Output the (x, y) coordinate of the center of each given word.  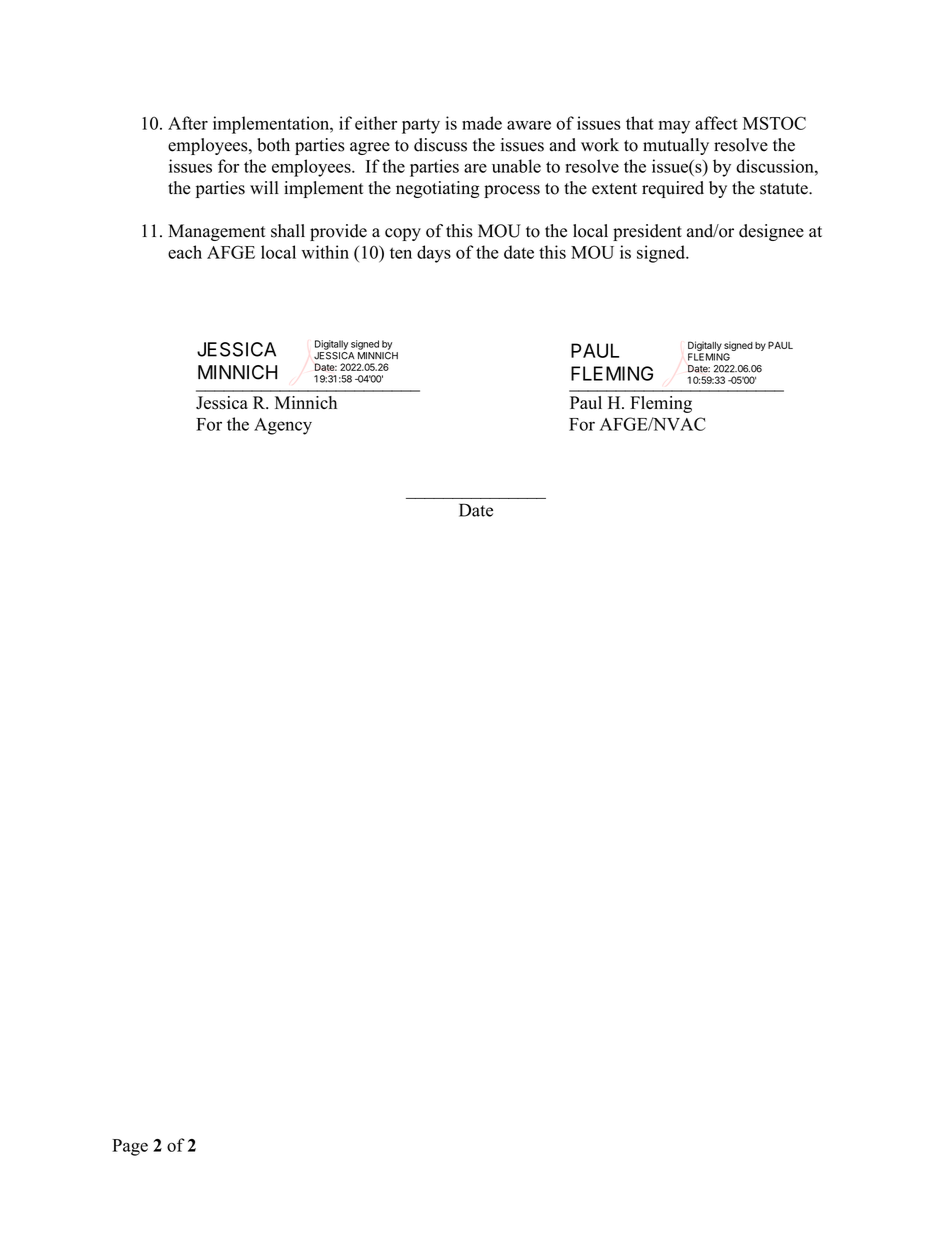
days (434, 254)
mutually (676, 146)
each (185, 252)
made (482, 123)
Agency (283, 426)
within (325, 252)
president (647, 232)
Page (130, 1147)
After (188, 123)
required (673, 189)
